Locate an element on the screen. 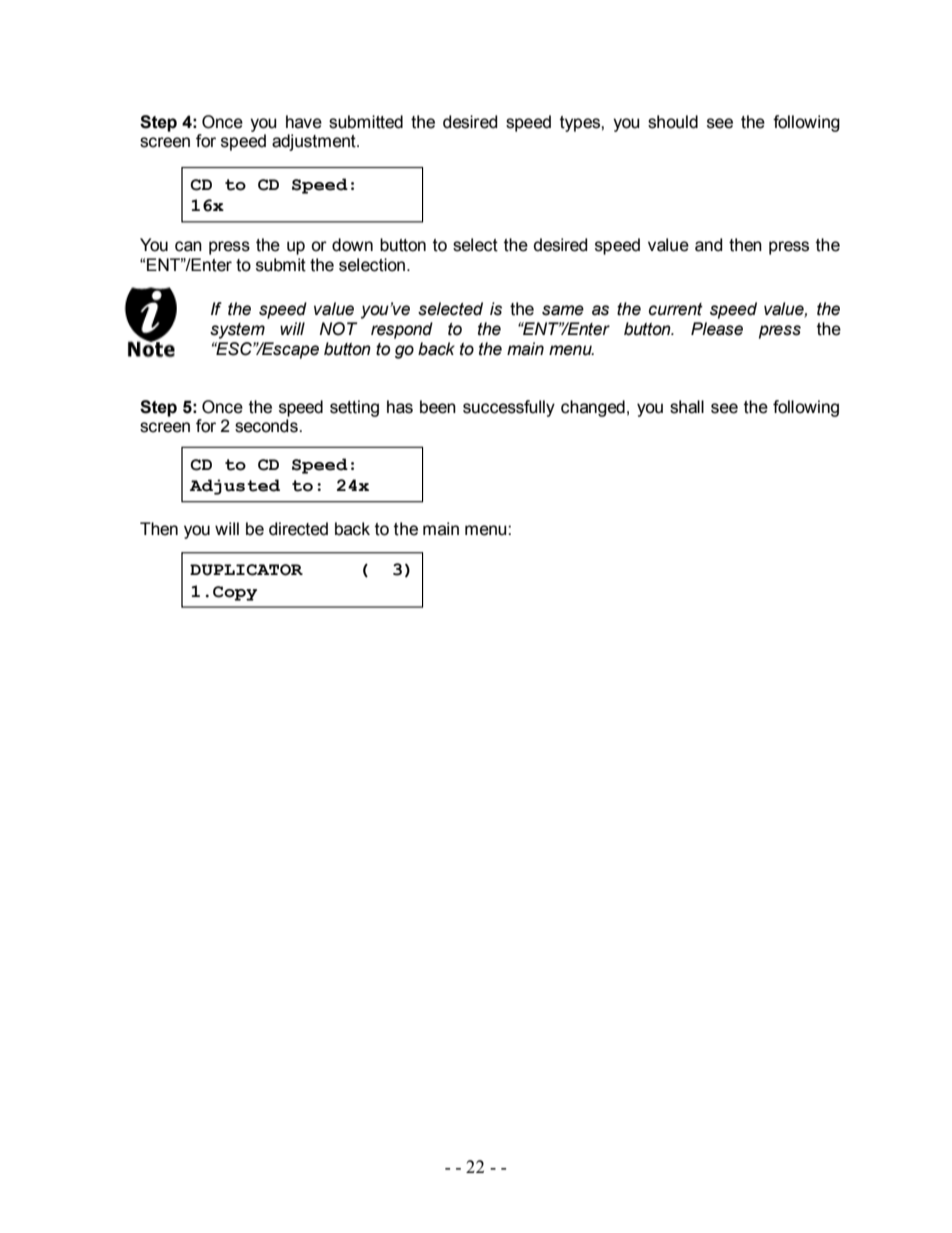  should is located at coordinates (673, 122).
